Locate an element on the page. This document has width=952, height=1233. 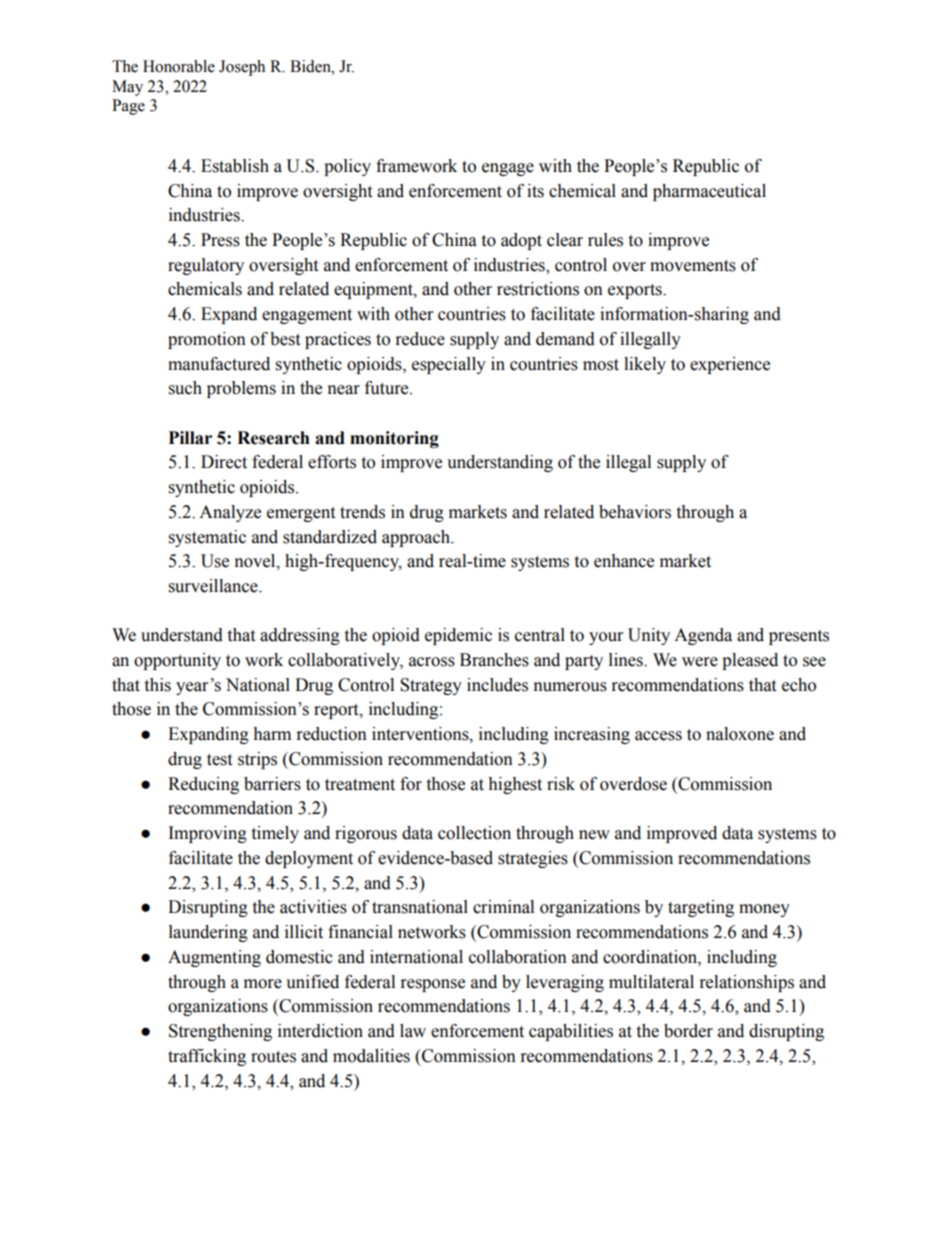
its is located at coordinates (535, 191).
